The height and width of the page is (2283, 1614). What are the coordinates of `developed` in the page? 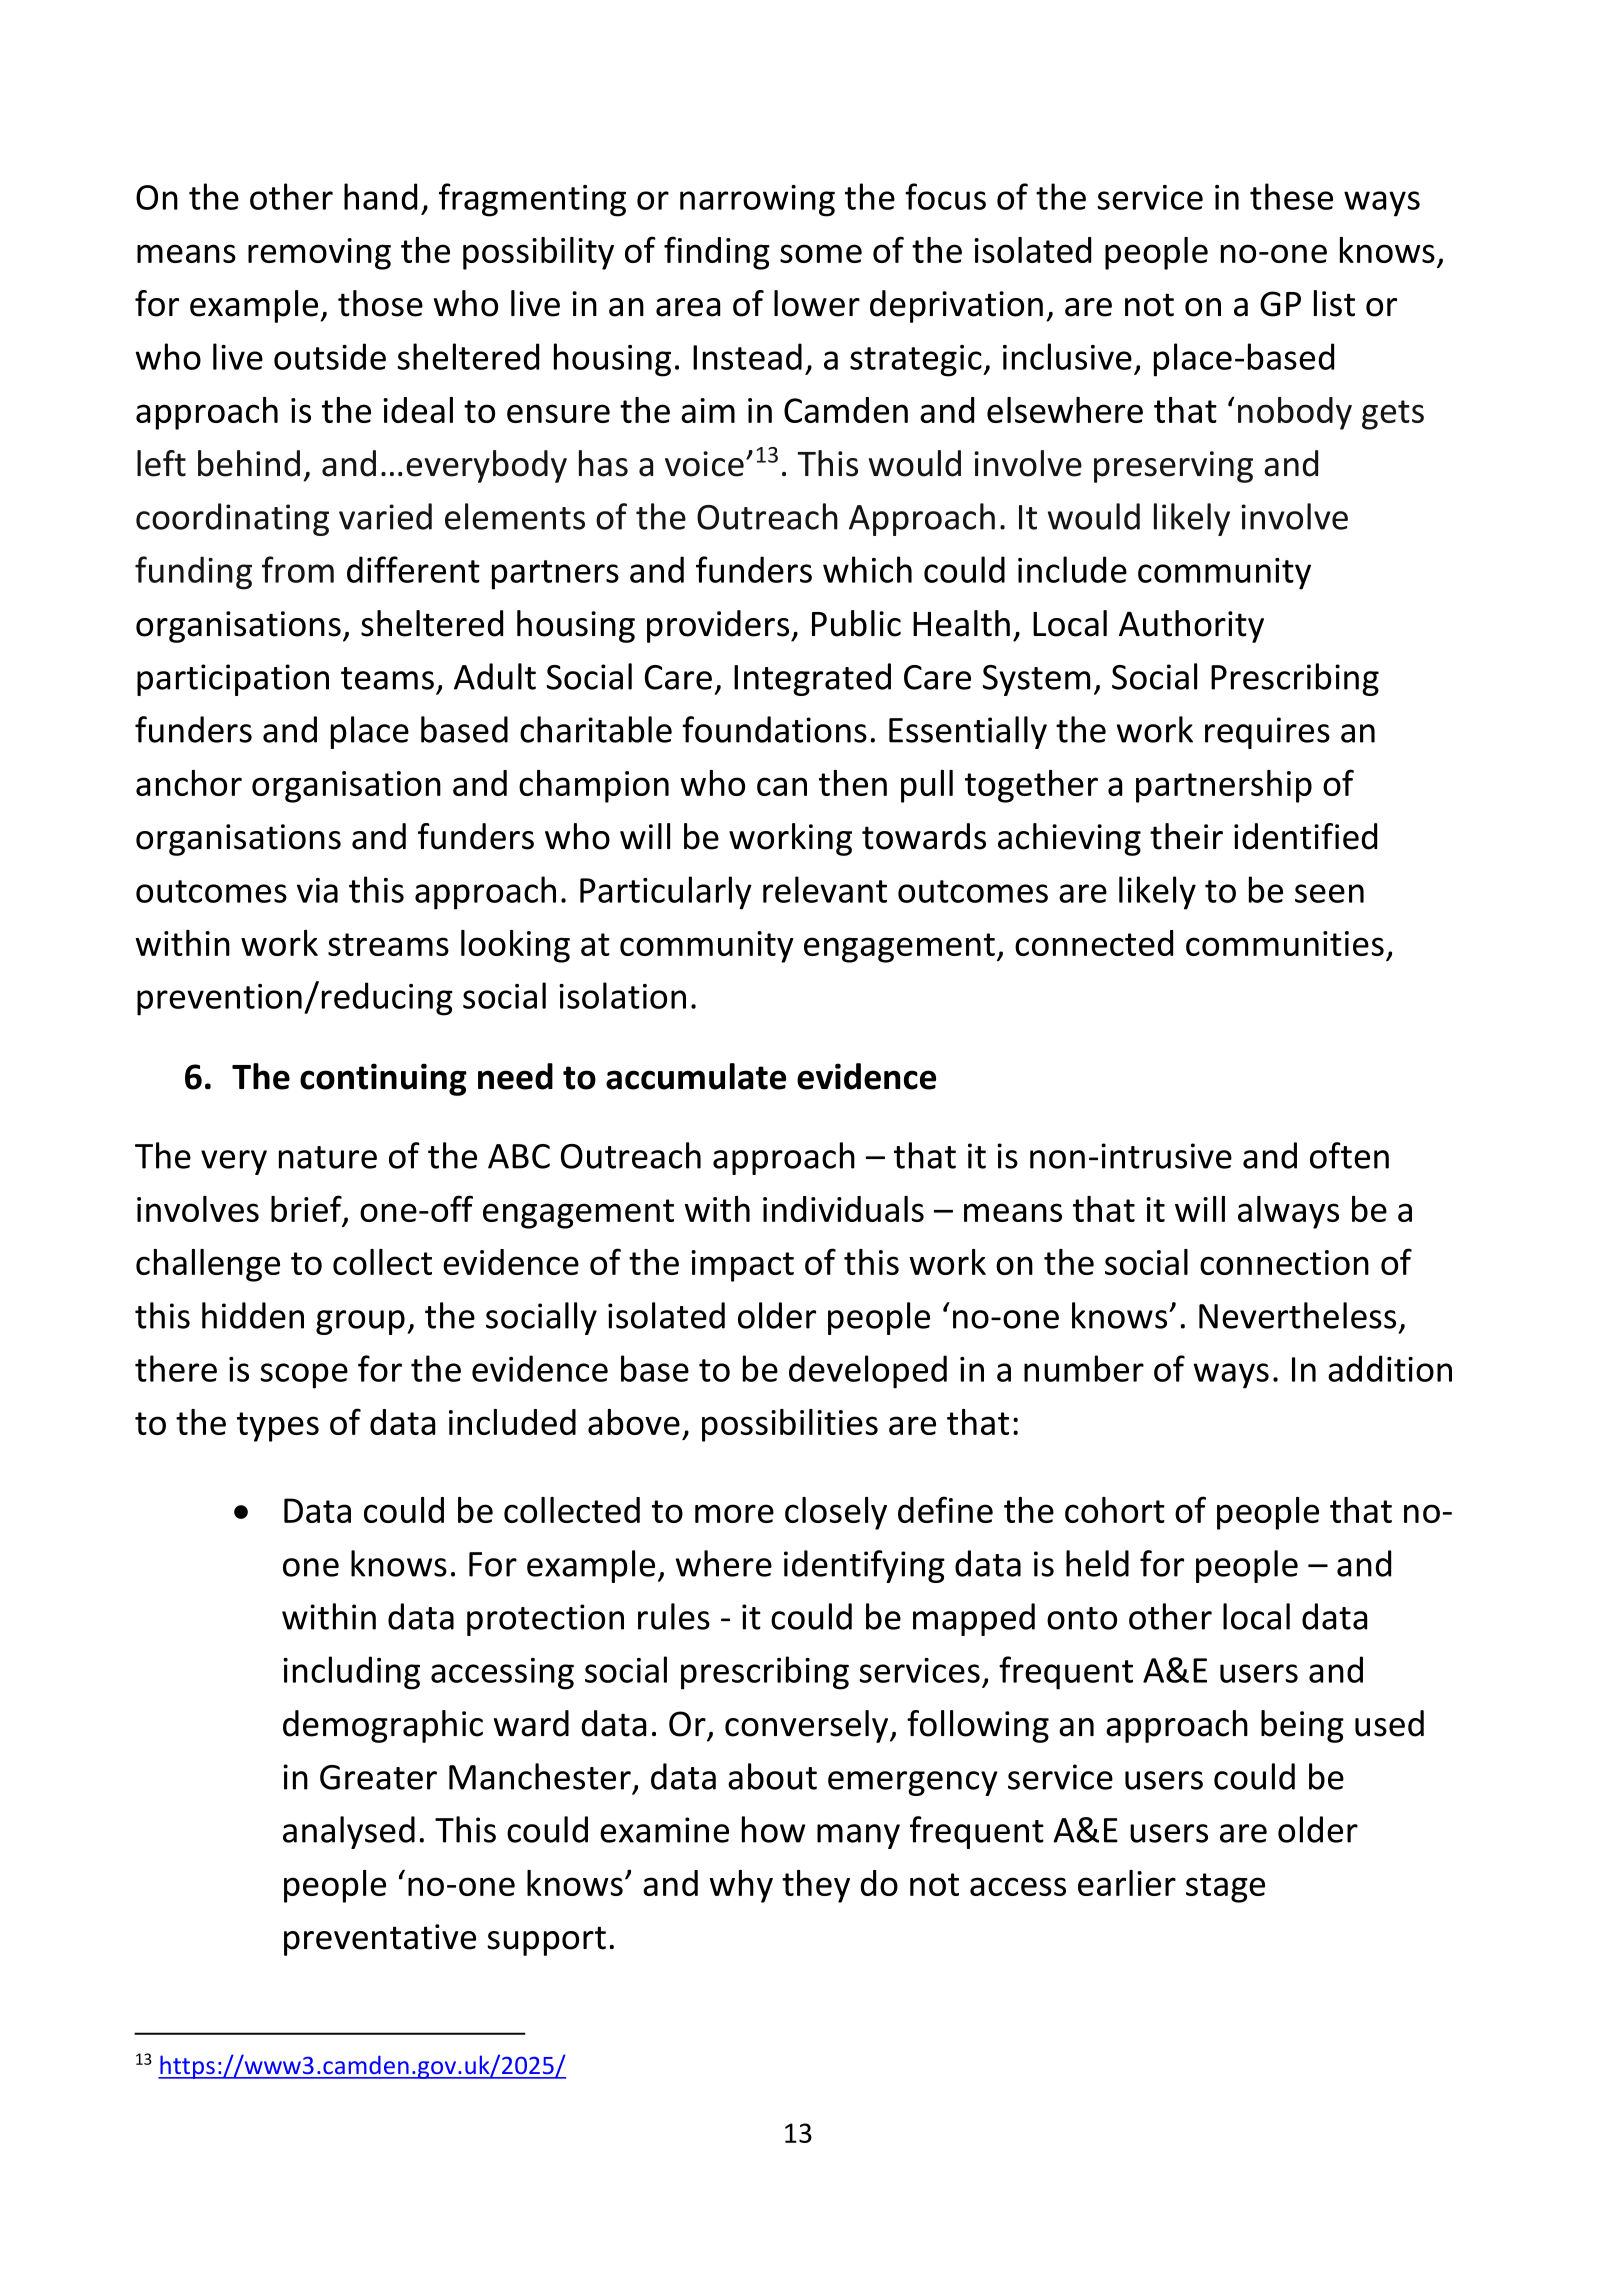 It's located at (868, 1372).
